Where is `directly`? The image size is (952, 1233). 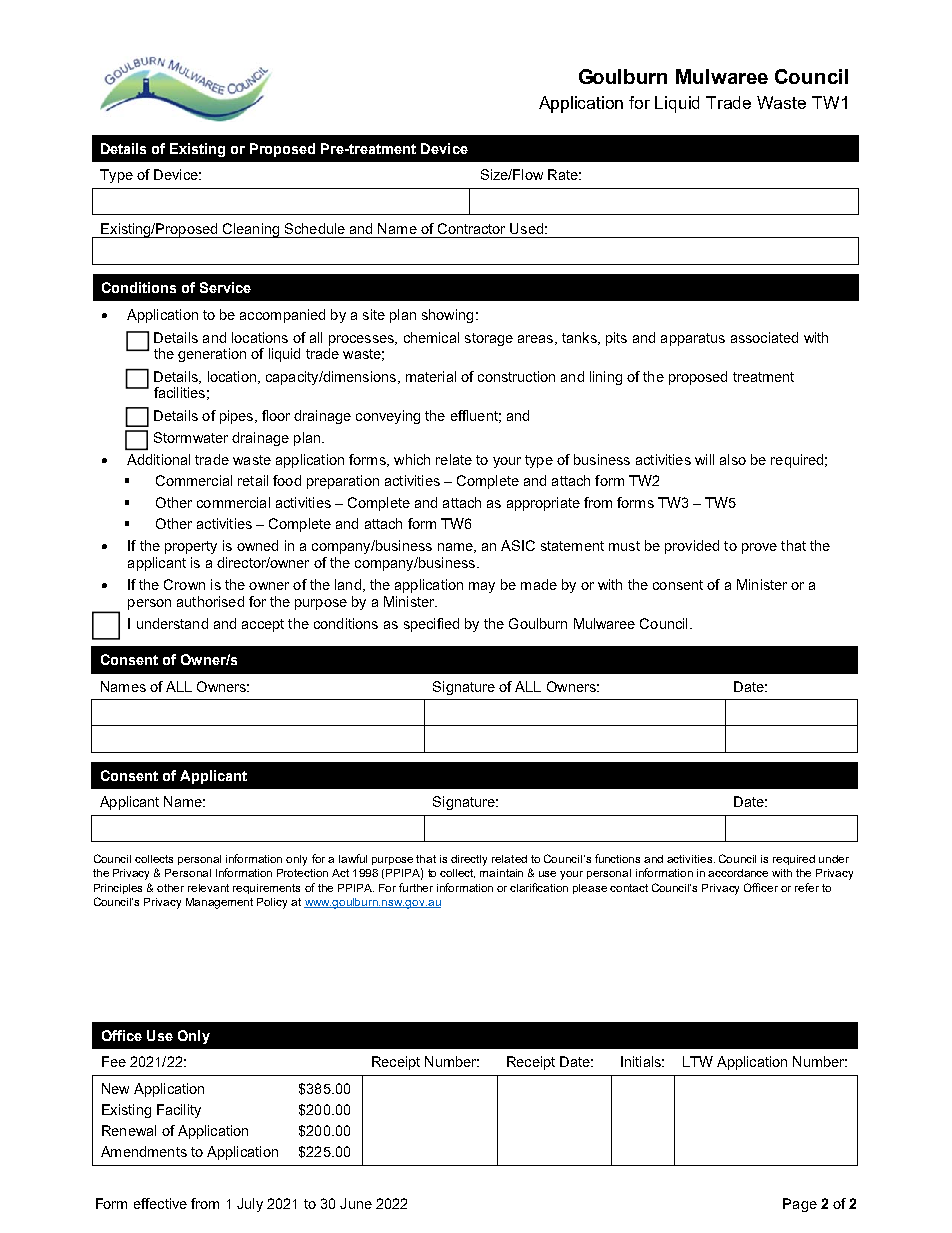
directly is located at coordinates (469, 860).
